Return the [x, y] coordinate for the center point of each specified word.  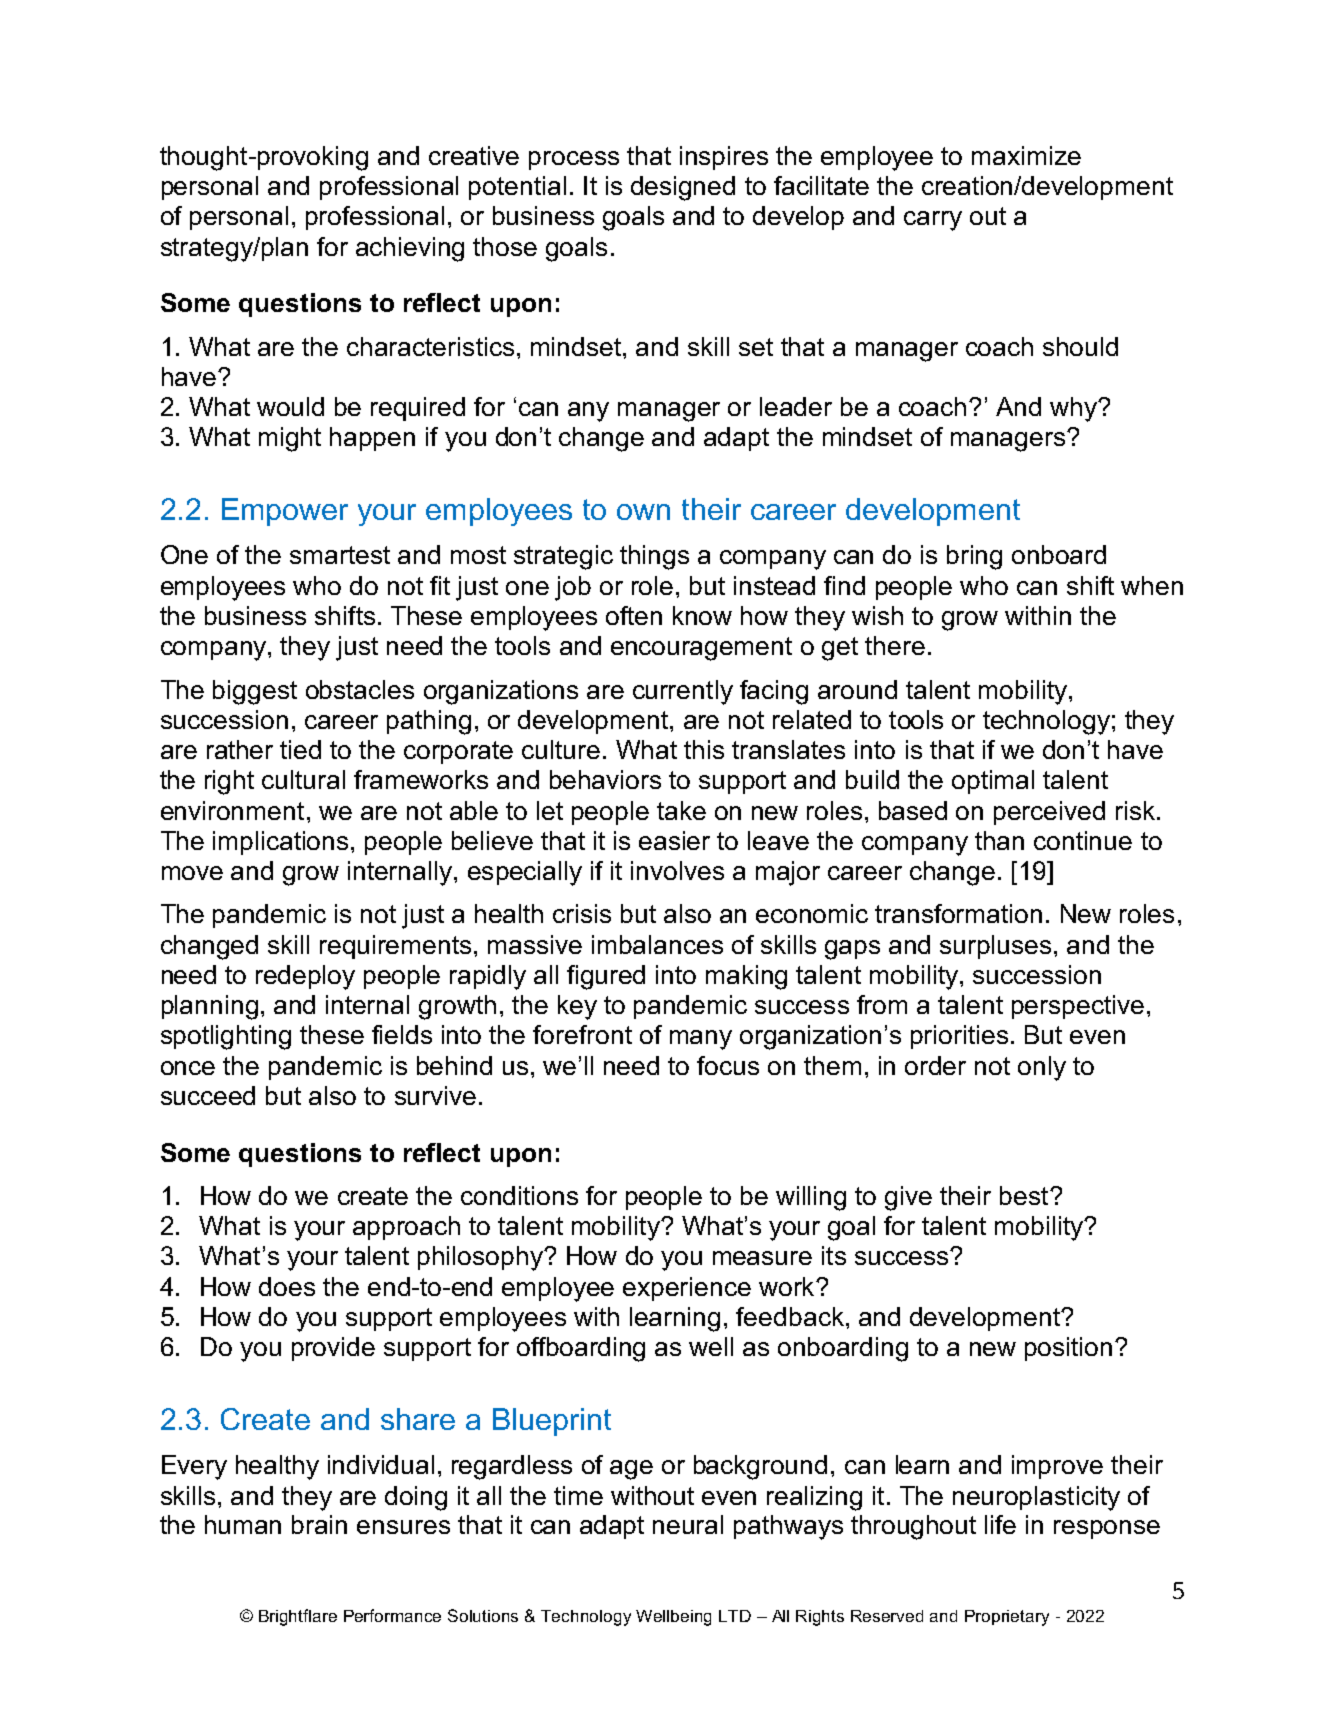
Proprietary [1007, 1618]
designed [683, 188]
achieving [410, 249]
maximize [1026, 155]
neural [688, 1524]
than [999, 840]
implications [280, 843]
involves [677, 870]
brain [319, 1524]
